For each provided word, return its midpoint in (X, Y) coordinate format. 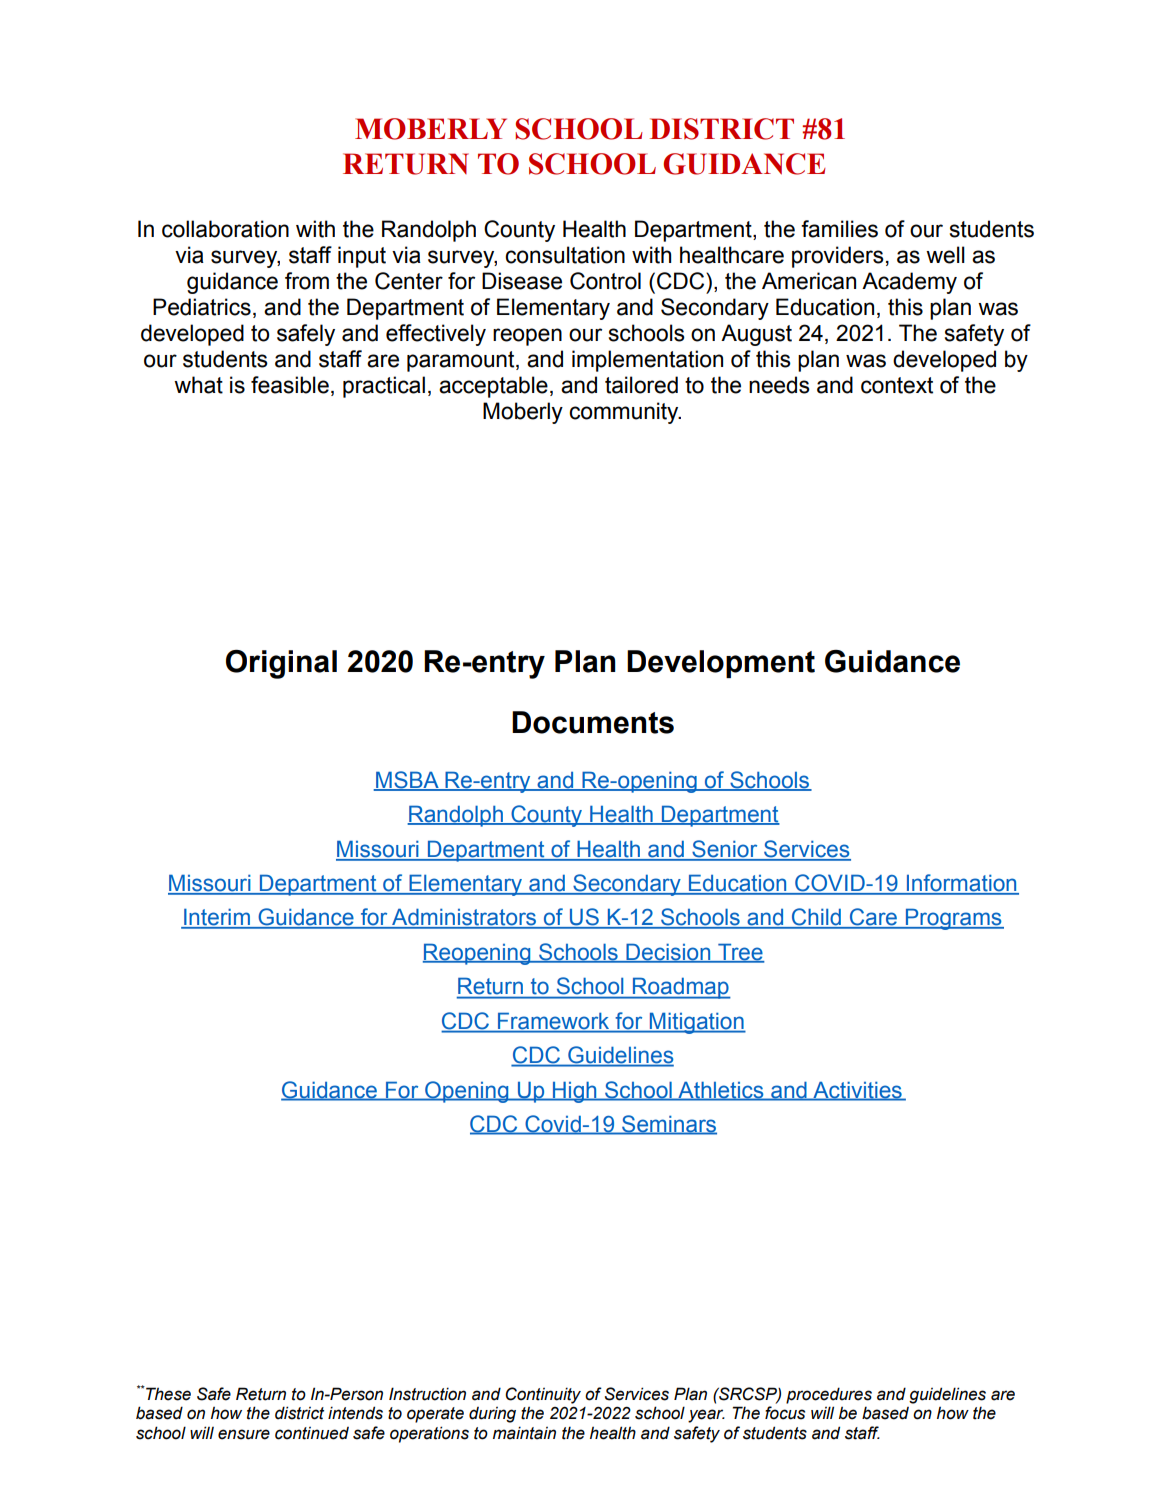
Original (281, 664)
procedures (829, 1395)
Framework (553, 1021)
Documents (593, 722)
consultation (565, 255)
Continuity (543, 1395)
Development (721, 664)
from (307, 281)
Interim (217, 918)
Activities (857, 1090)
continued (312, 1433)
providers (838, 257)
